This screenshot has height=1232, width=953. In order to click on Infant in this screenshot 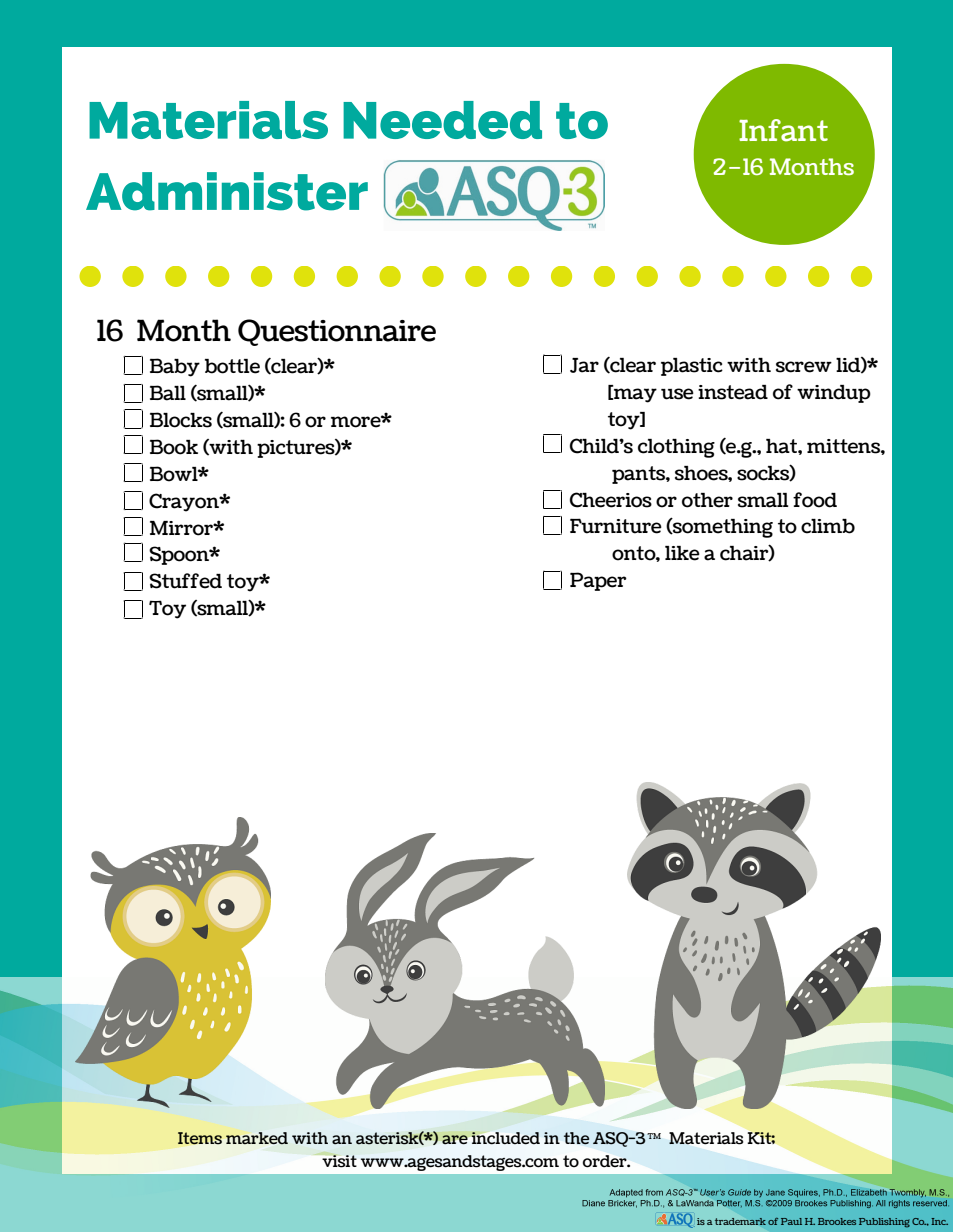, I will do `click(783, 130)`.
